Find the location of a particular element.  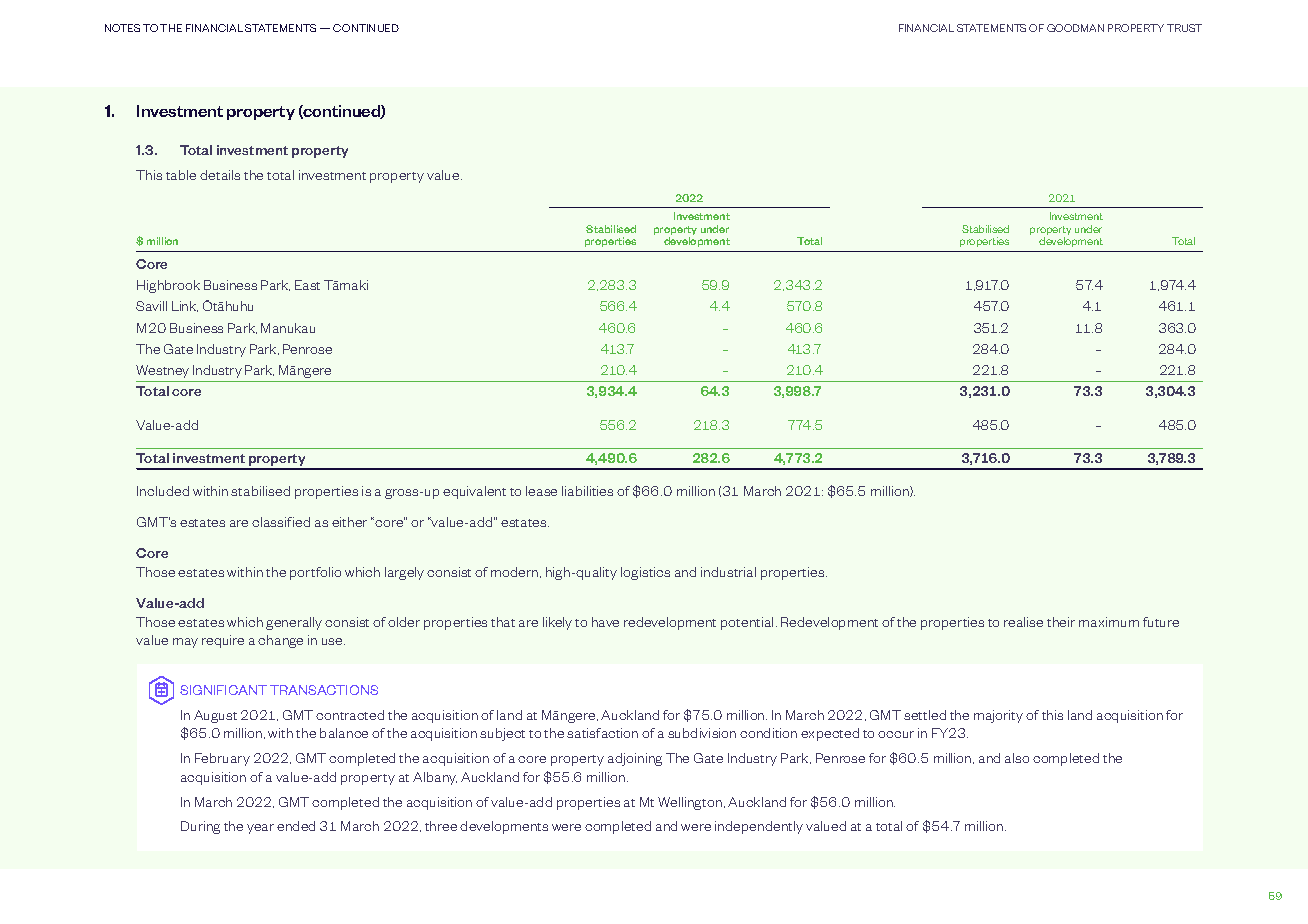

East is located at coordinates (307, 285).
